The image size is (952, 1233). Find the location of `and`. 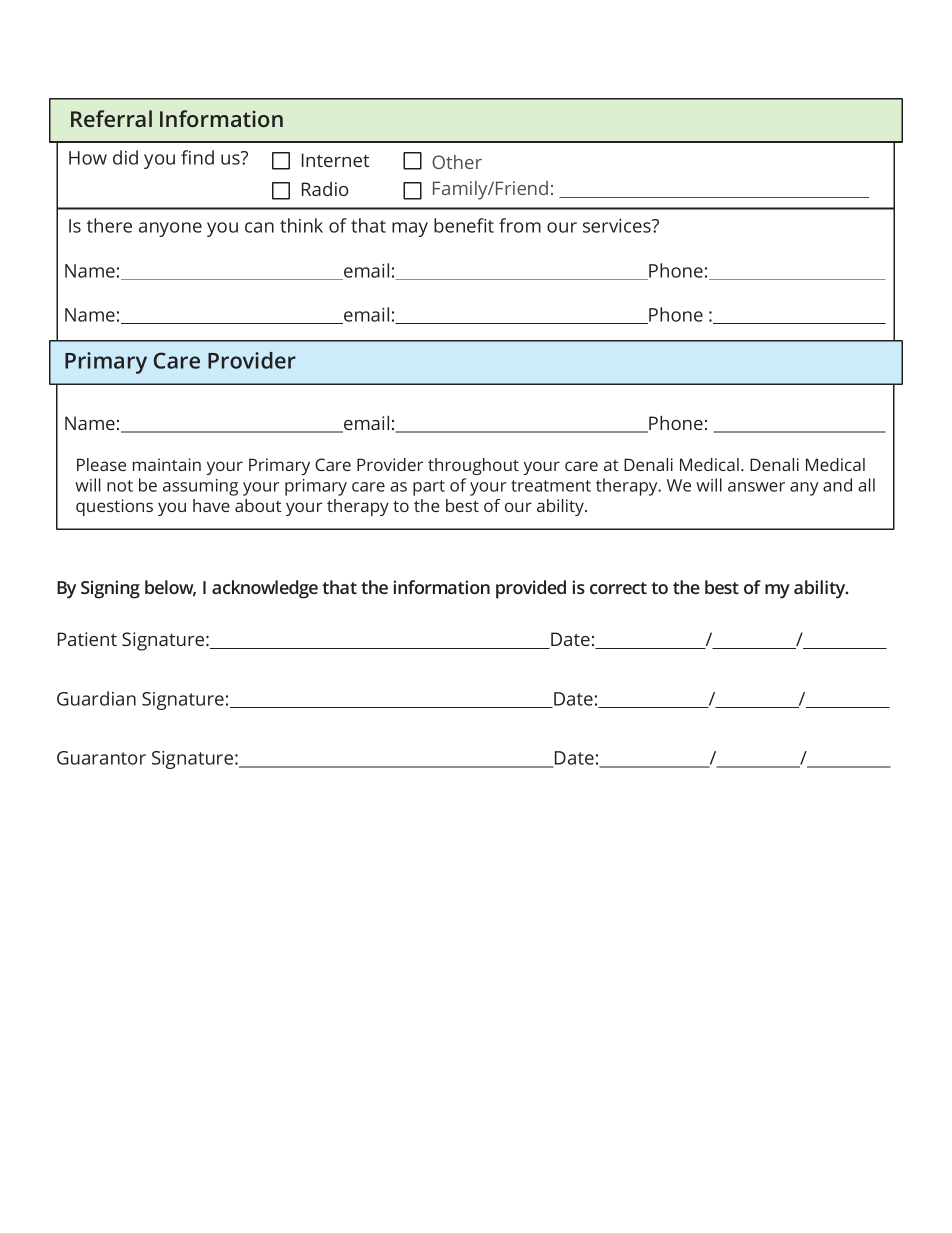

and is located at coordinates (837, 485).
